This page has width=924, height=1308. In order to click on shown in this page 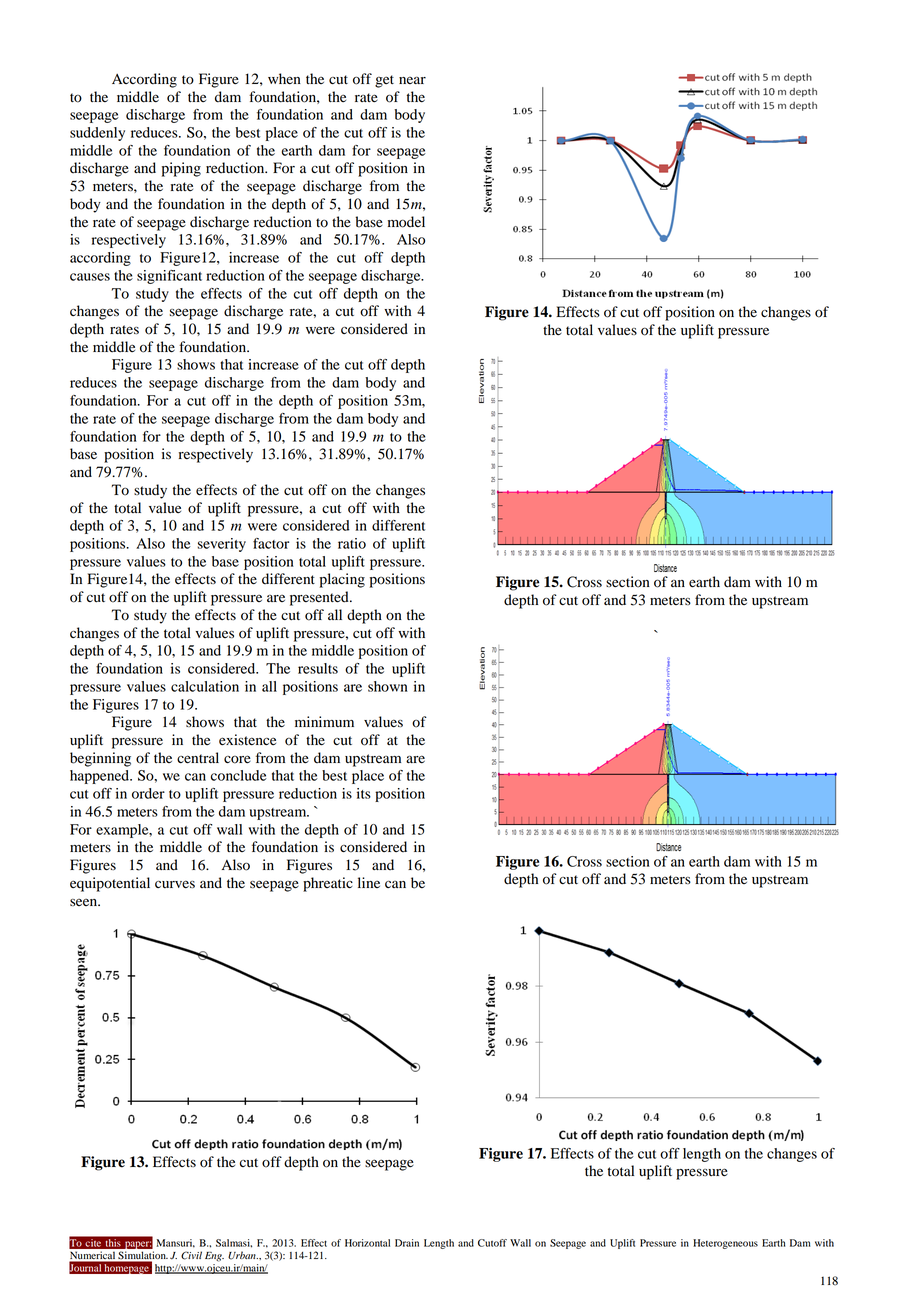, I will do `click(388, 686)`.
